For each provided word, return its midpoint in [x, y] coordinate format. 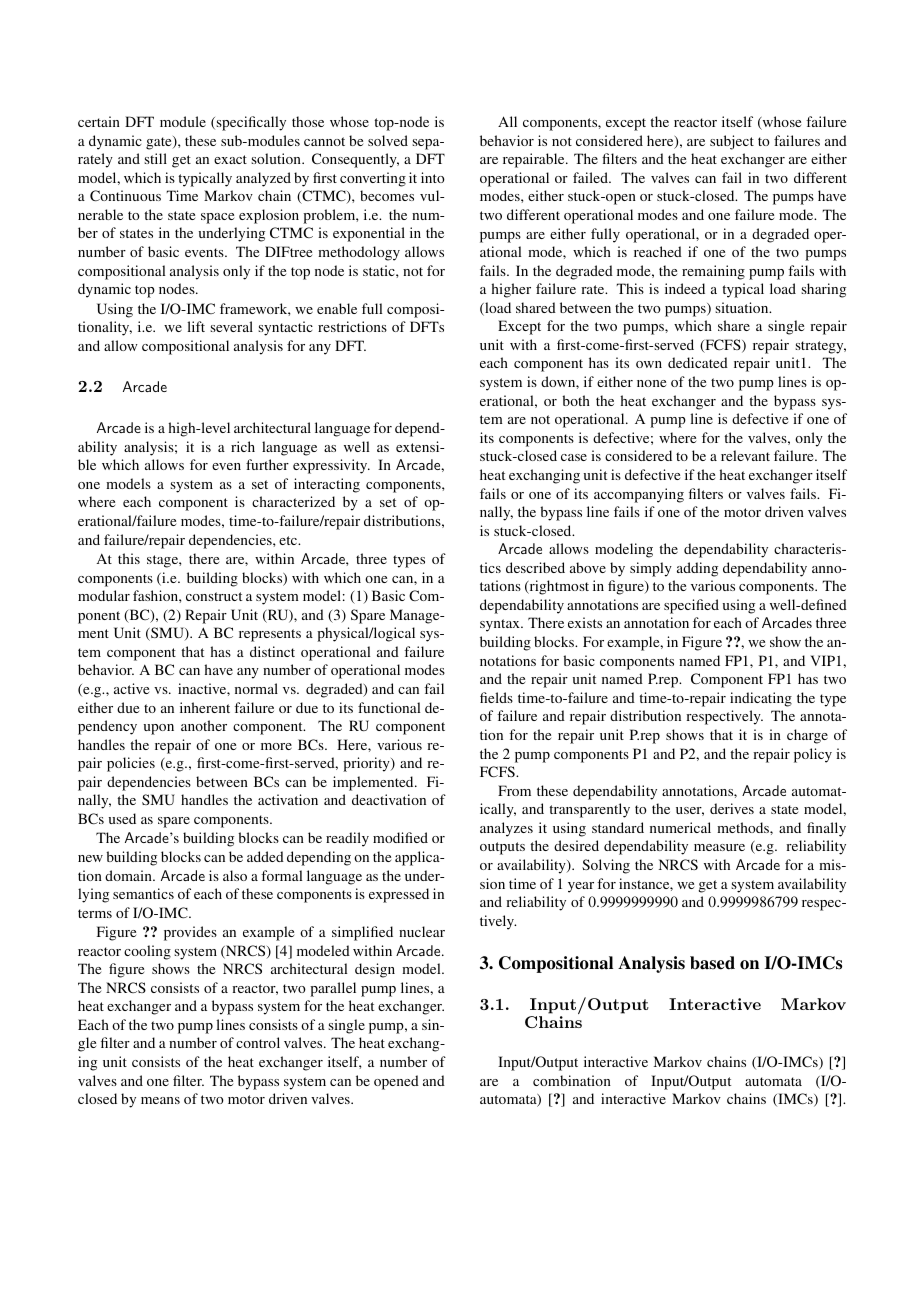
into [433, 177]
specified [691, 606]
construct [214, 596]
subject [732, 142]
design [375, 970]
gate [160, 143]
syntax [501, 625]
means [160, 1100]
